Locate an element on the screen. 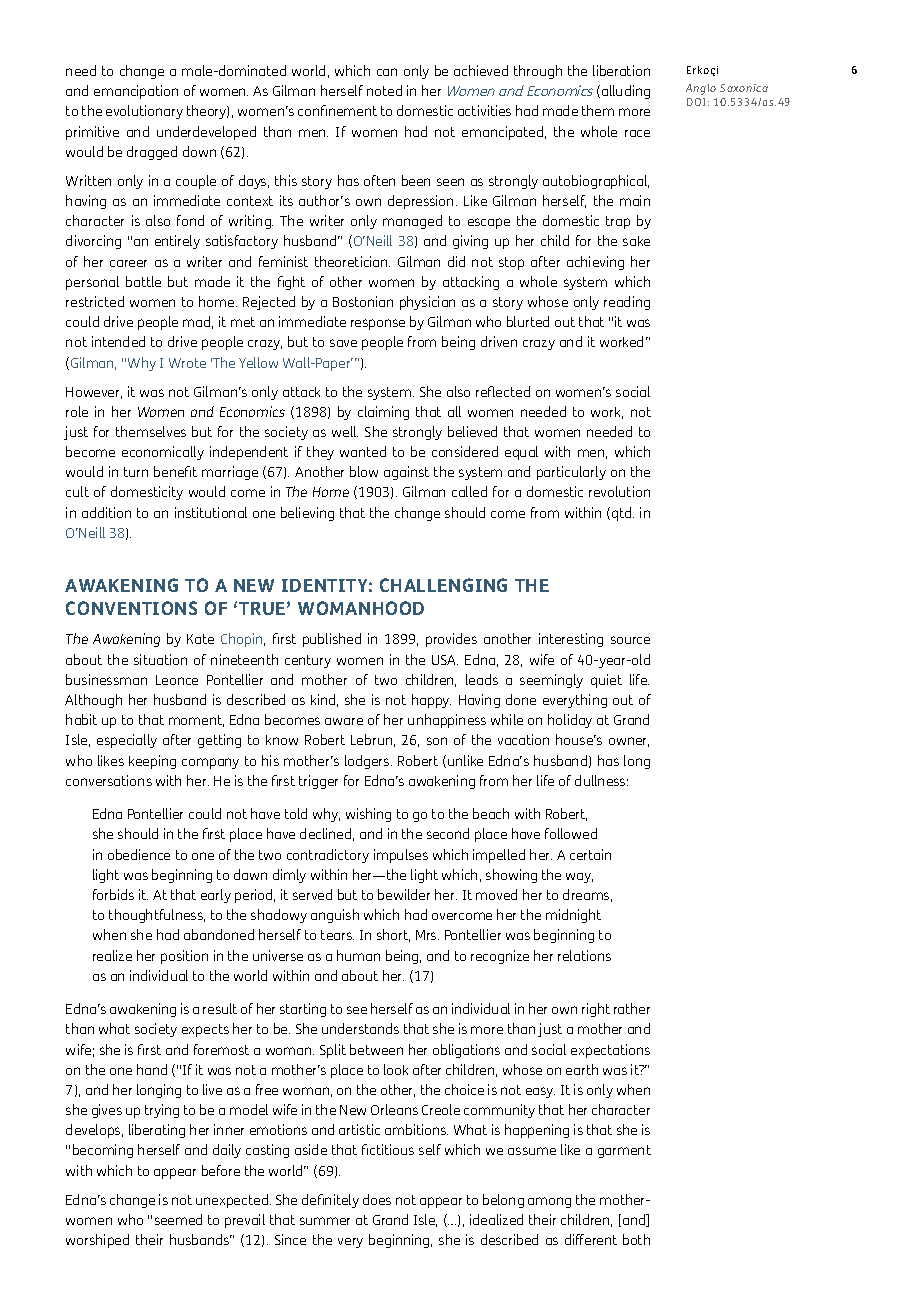  situation is located at coordinates (160, 659).
